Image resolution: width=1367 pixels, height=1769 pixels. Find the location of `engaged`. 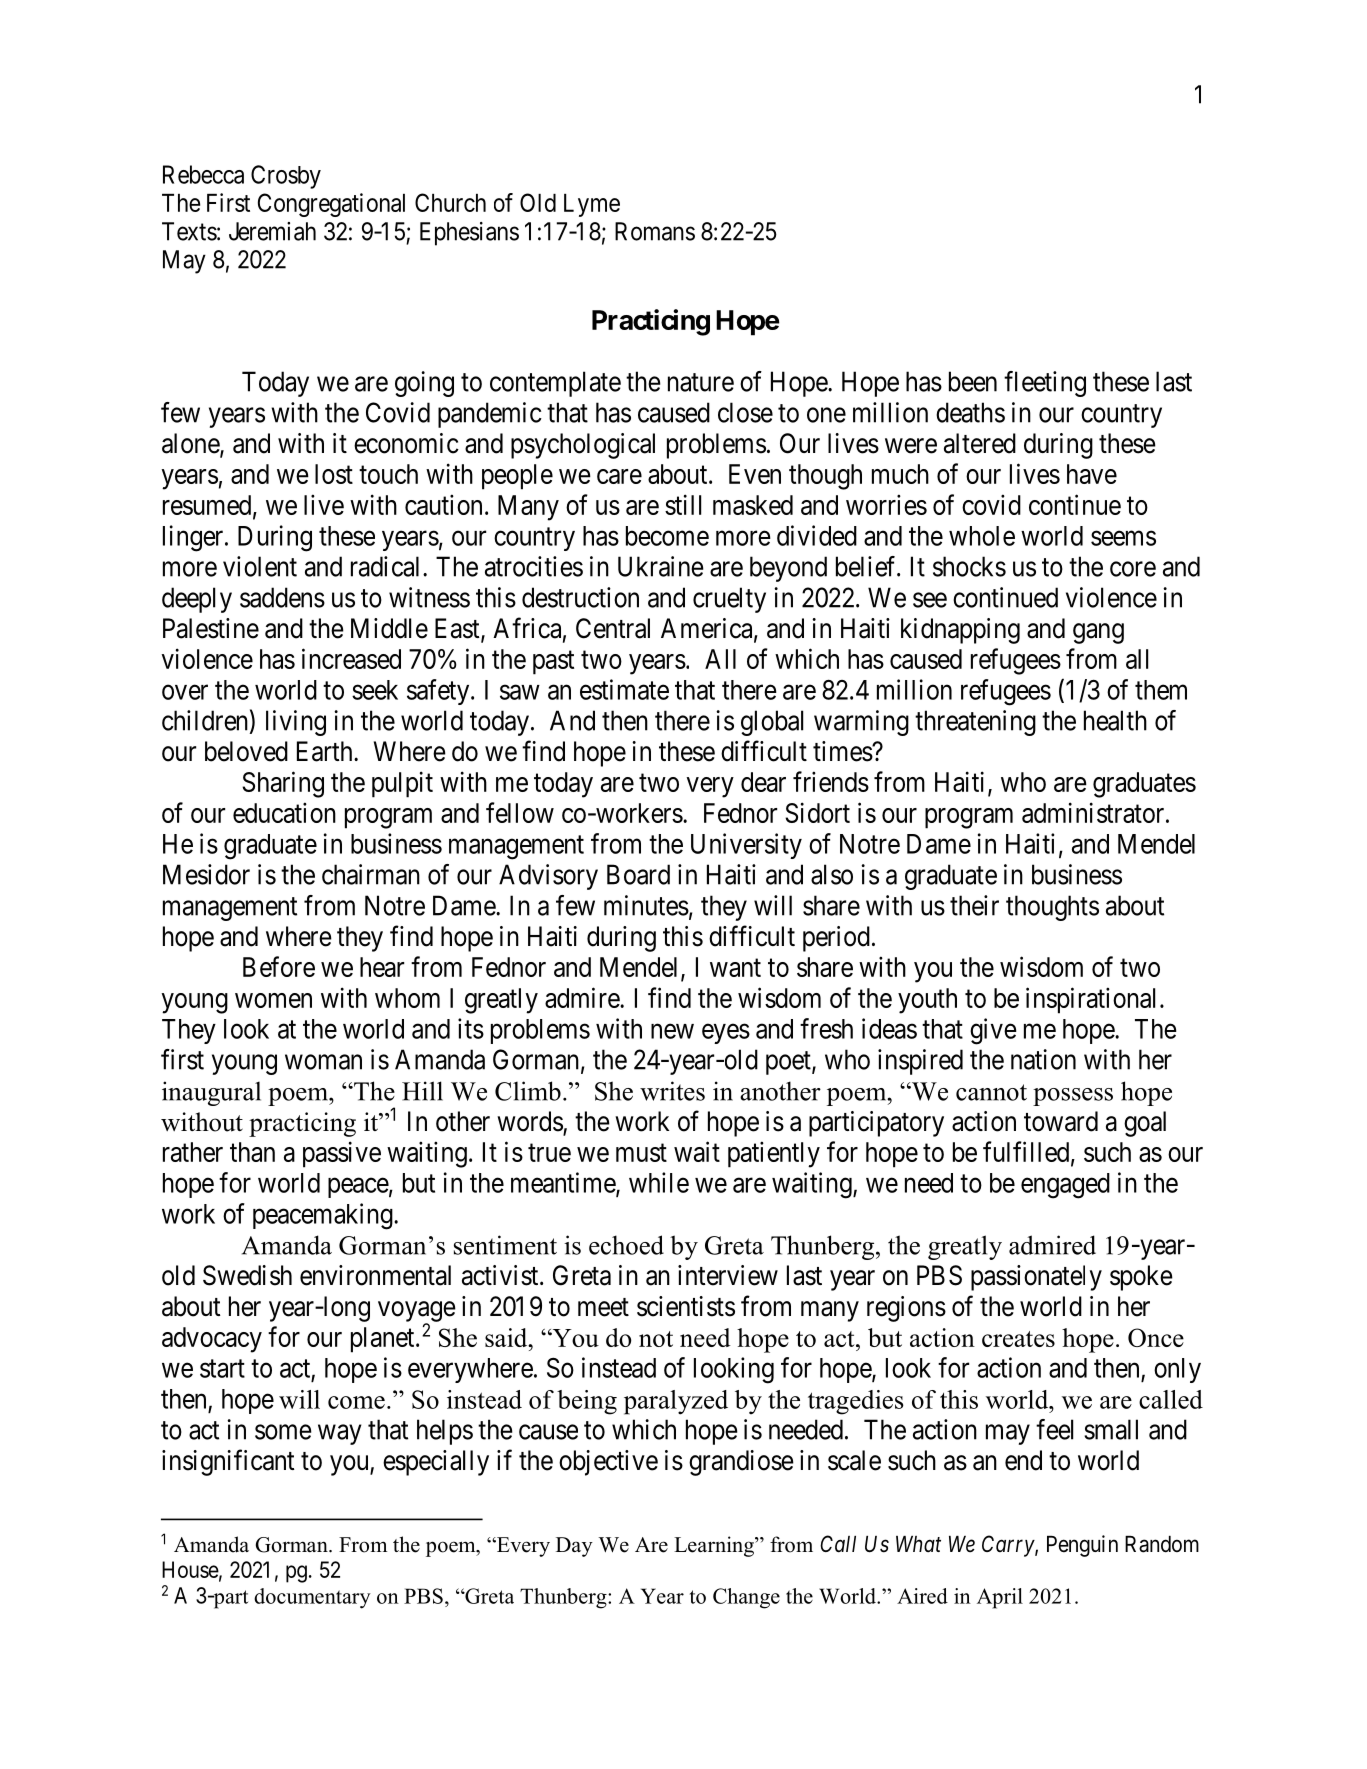

engaged is located at coordinates (1065, 1186).
